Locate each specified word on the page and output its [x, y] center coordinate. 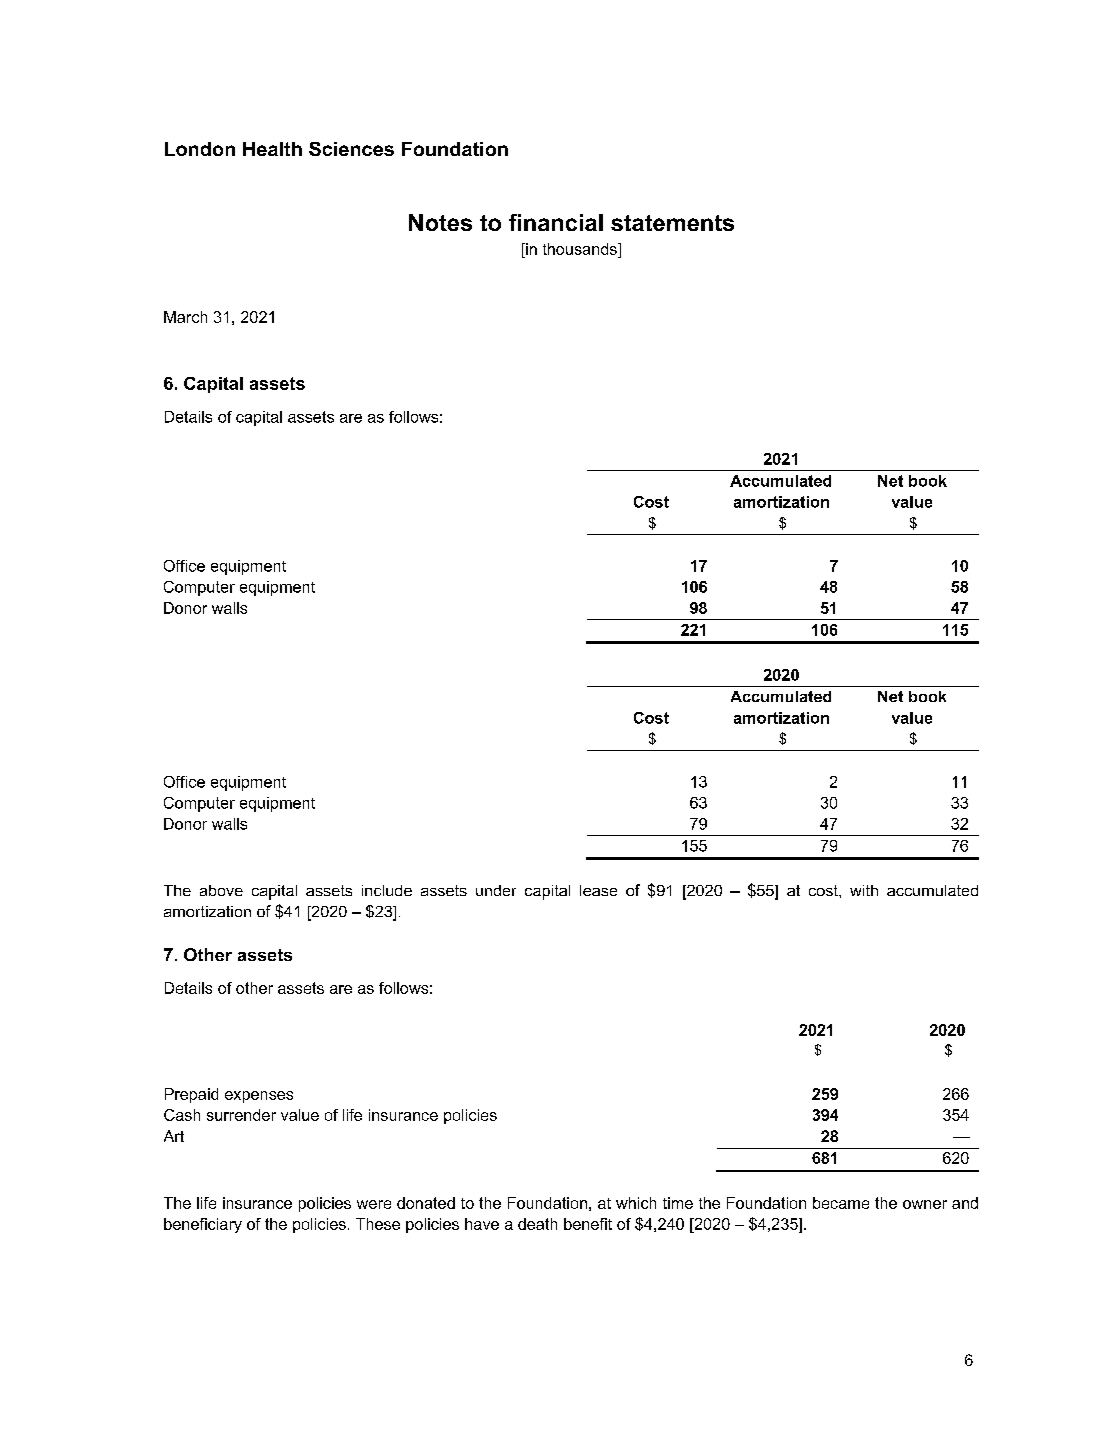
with [864, 890]
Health [272, 149]
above [221, 890]
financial [556, 222]
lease [598, 890]
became [841, 1203]
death [537, 1224]
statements [672, 223]
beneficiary [203, 1225]
